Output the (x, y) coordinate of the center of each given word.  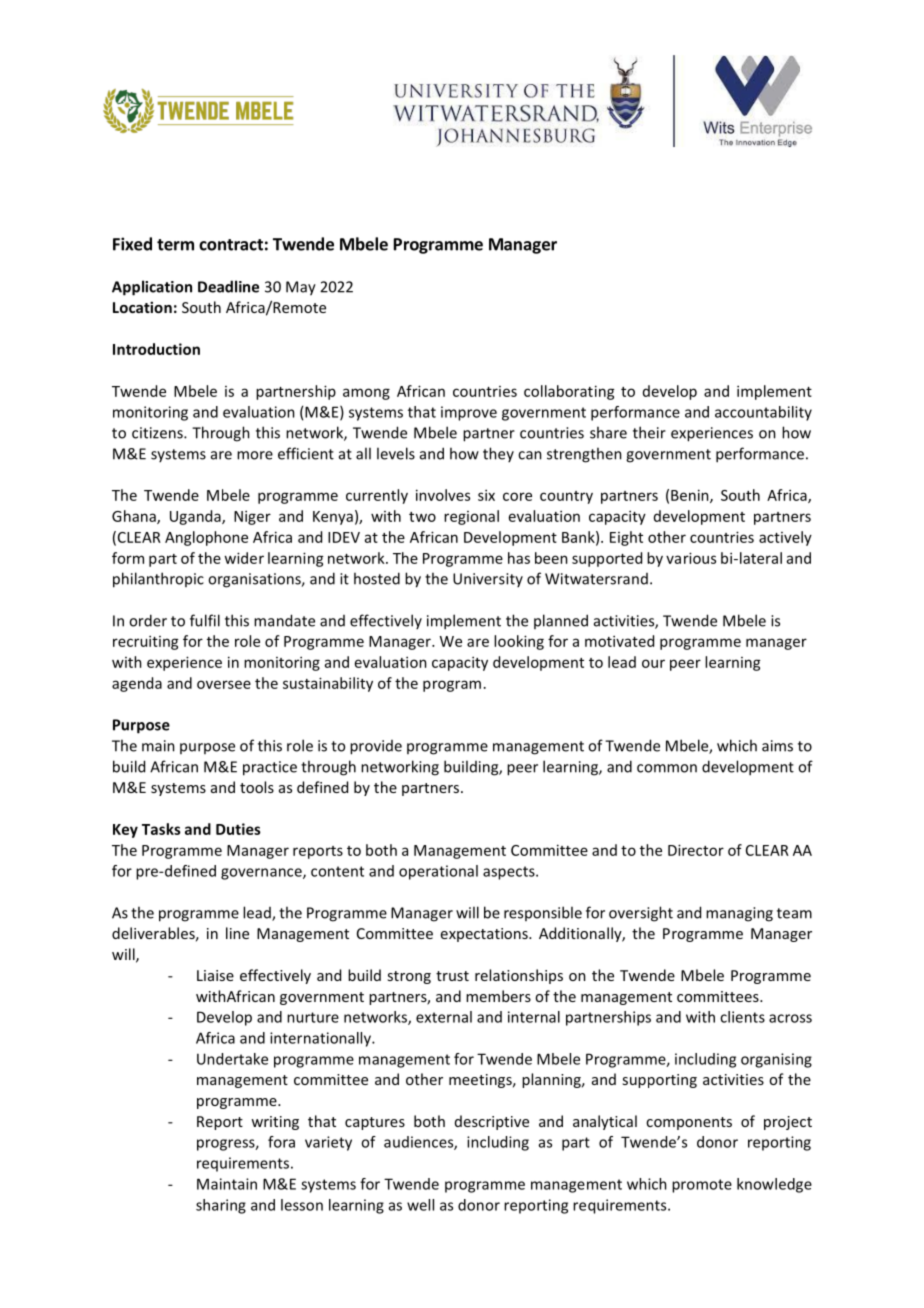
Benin (691, 496)
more (255, 455)
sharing (221, 1206)
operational (438, 872)
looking (519, 642)
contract (231, 245)
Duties (238, 829)
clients (742, 1017)
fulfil (205, 620)
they (498, 454)
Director (696, 850)
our (653, 663)
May (301, 288)
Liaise (215, 975)
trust (452, 976)
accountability (763, 413)
